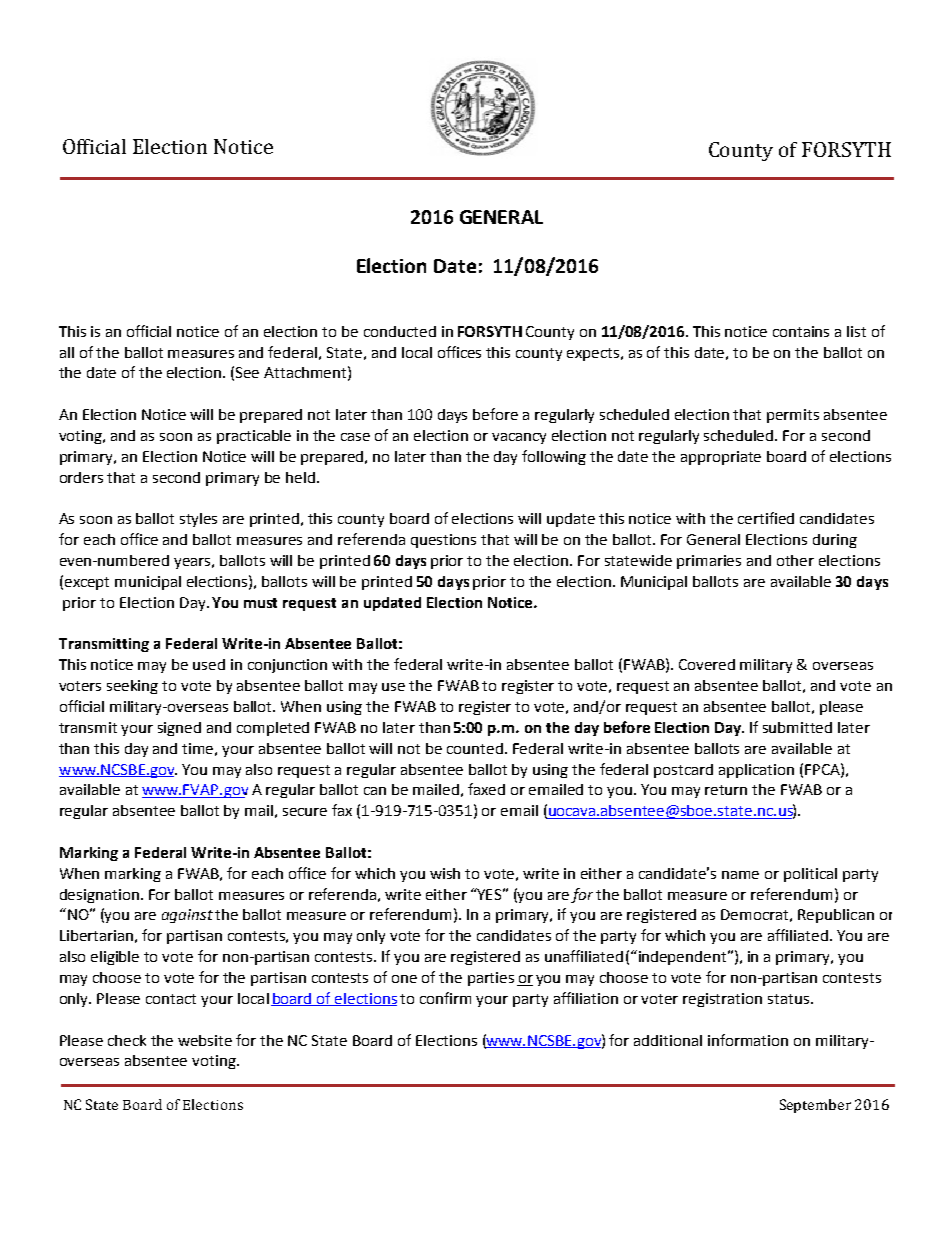 The width and height of the image is (952, 1233). Describe the element at coordinates (491, 979) in the image. I see `parties` at that location.
